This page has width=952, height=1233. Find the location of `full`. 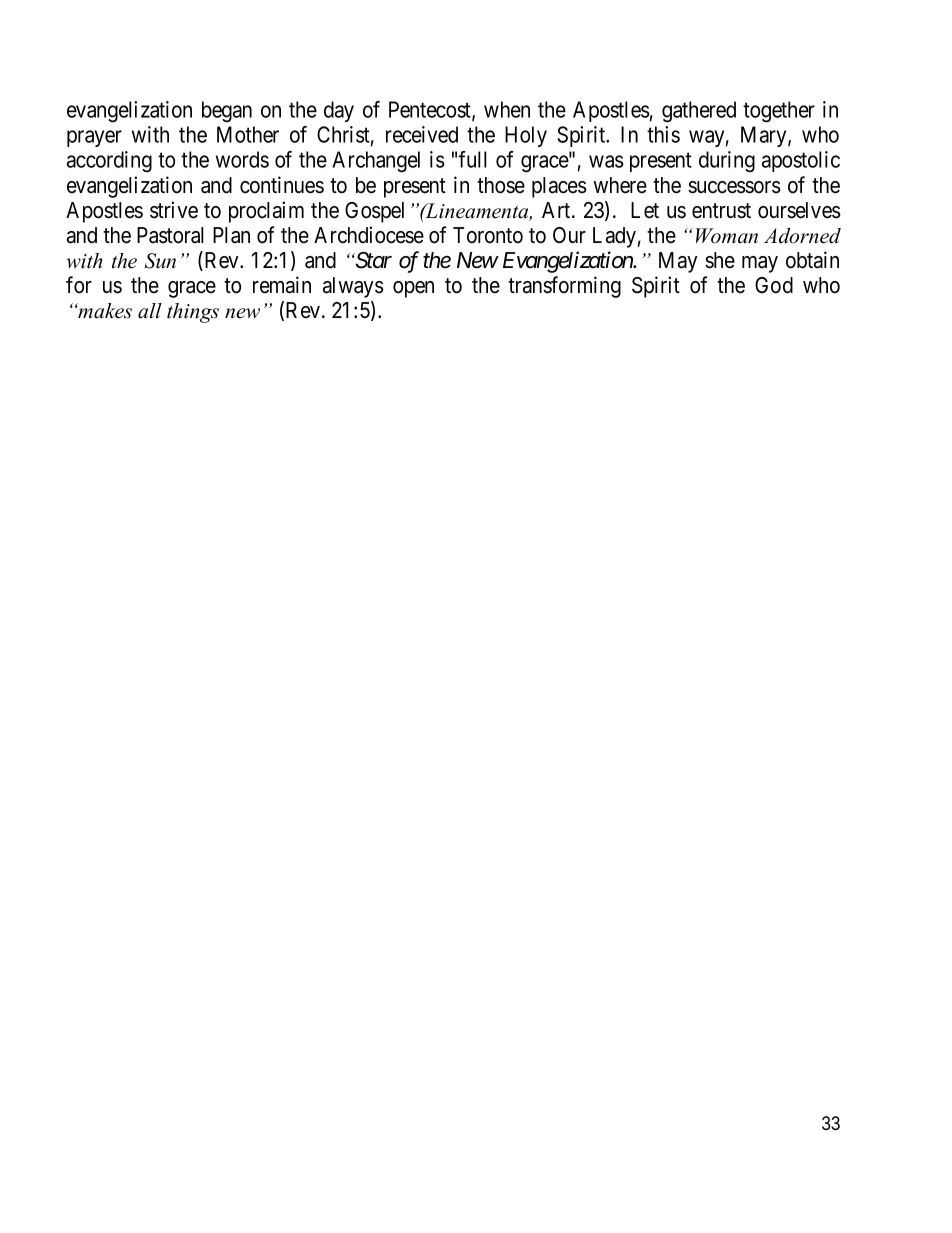

full is located at coordinates (472, 159).
